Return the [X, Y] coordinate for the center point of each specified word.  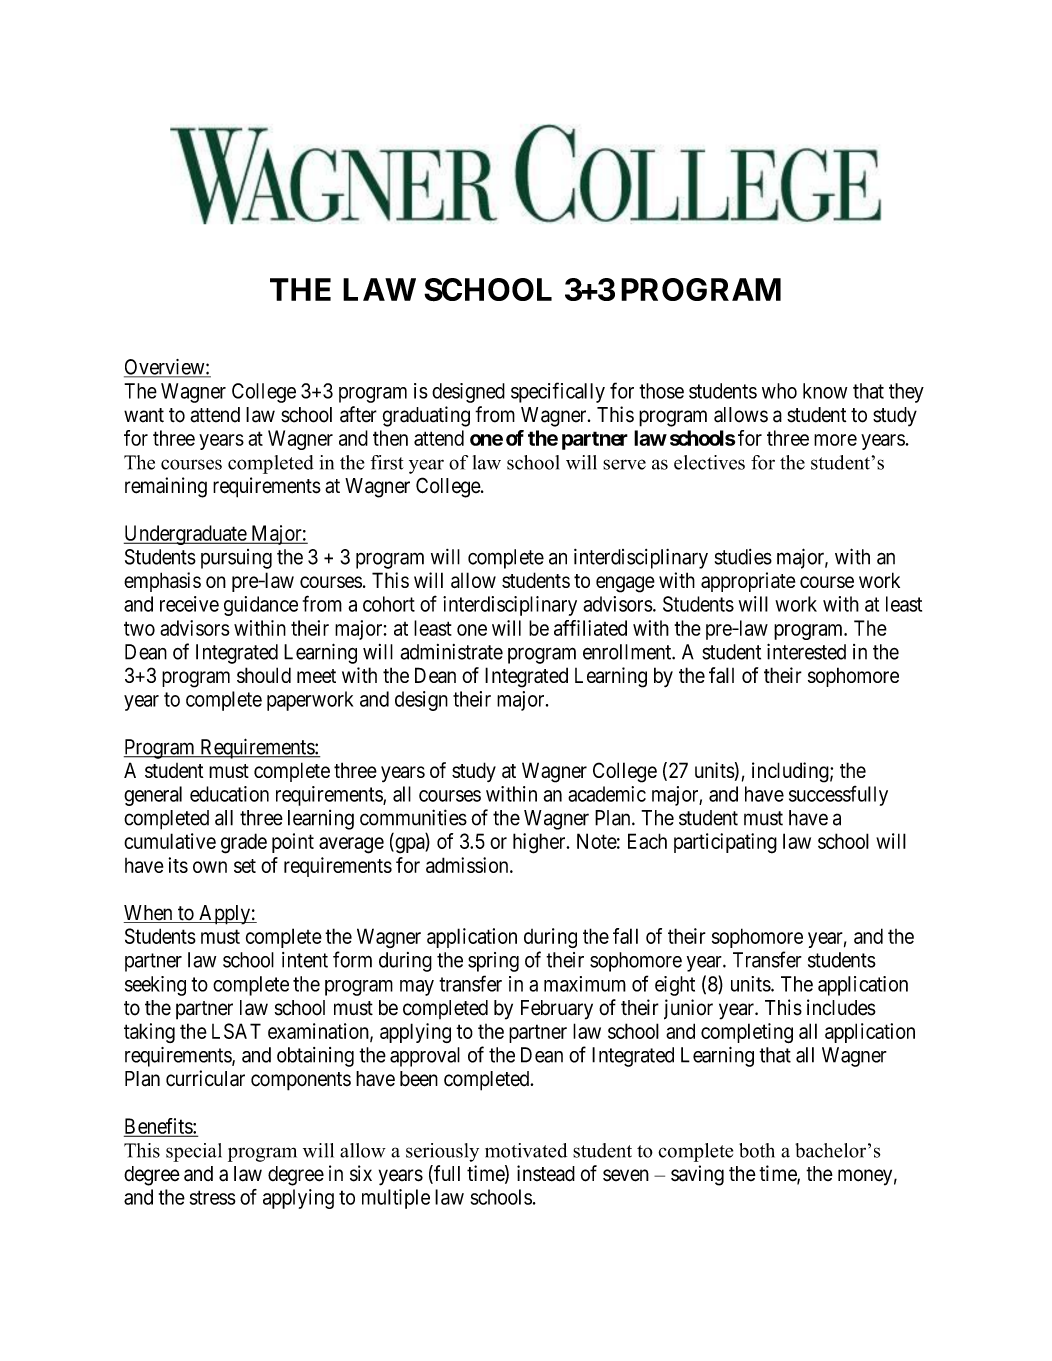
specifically [558, 392]
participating [725, 843]
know [825, 391]
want [144, 415]
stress [213, 1197]
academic [607, 794]
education [229, 794]
